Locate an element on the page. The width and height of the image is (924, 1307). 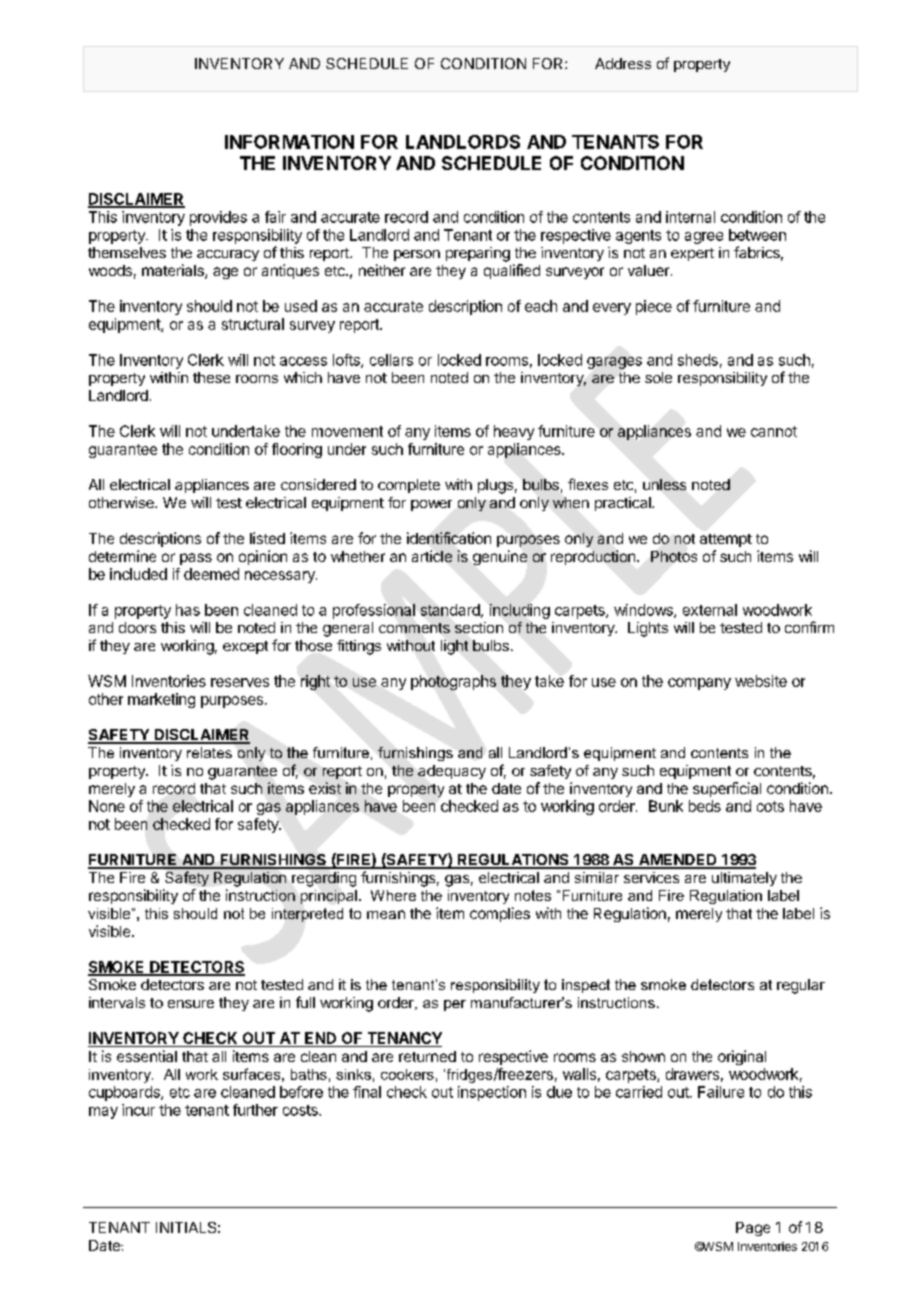
sheds is located at coordinates (698, 360).
